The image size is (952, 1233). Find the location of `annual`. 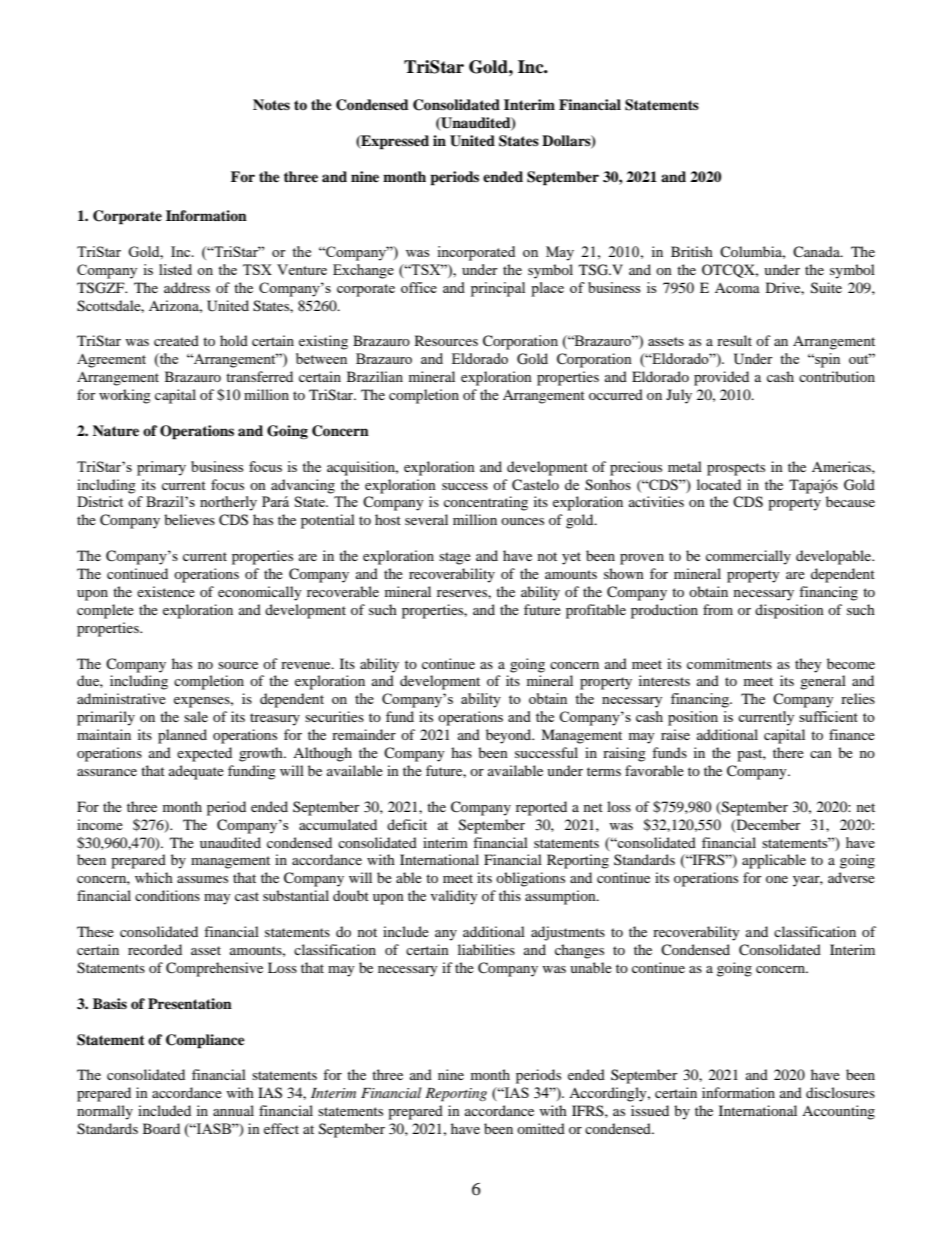

annual is located at coordinates (233, 1110).
